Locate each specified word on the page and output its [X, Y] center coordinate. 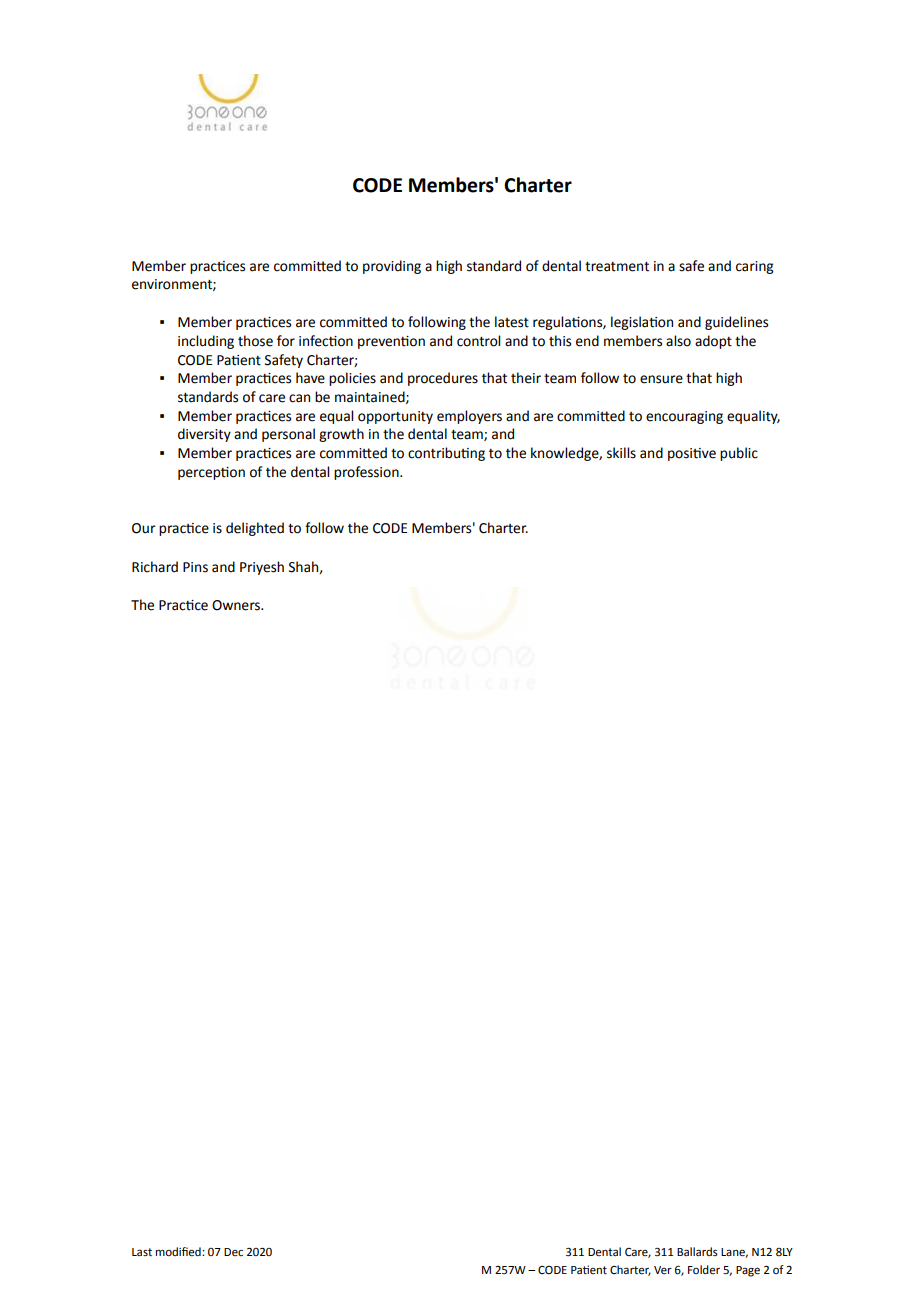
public [739, 454]
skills [621, 453]
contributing [446, 454]
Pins [195, 567]
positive [692, 454]
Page [748, 1271]
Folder [704, 1270]
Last [142, 1252]
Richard [155, 567]
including [206, 342]
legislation [642, 323]
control [478, 341]
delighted [255, 529]
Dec [233, 1252]
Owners [237, 605]
